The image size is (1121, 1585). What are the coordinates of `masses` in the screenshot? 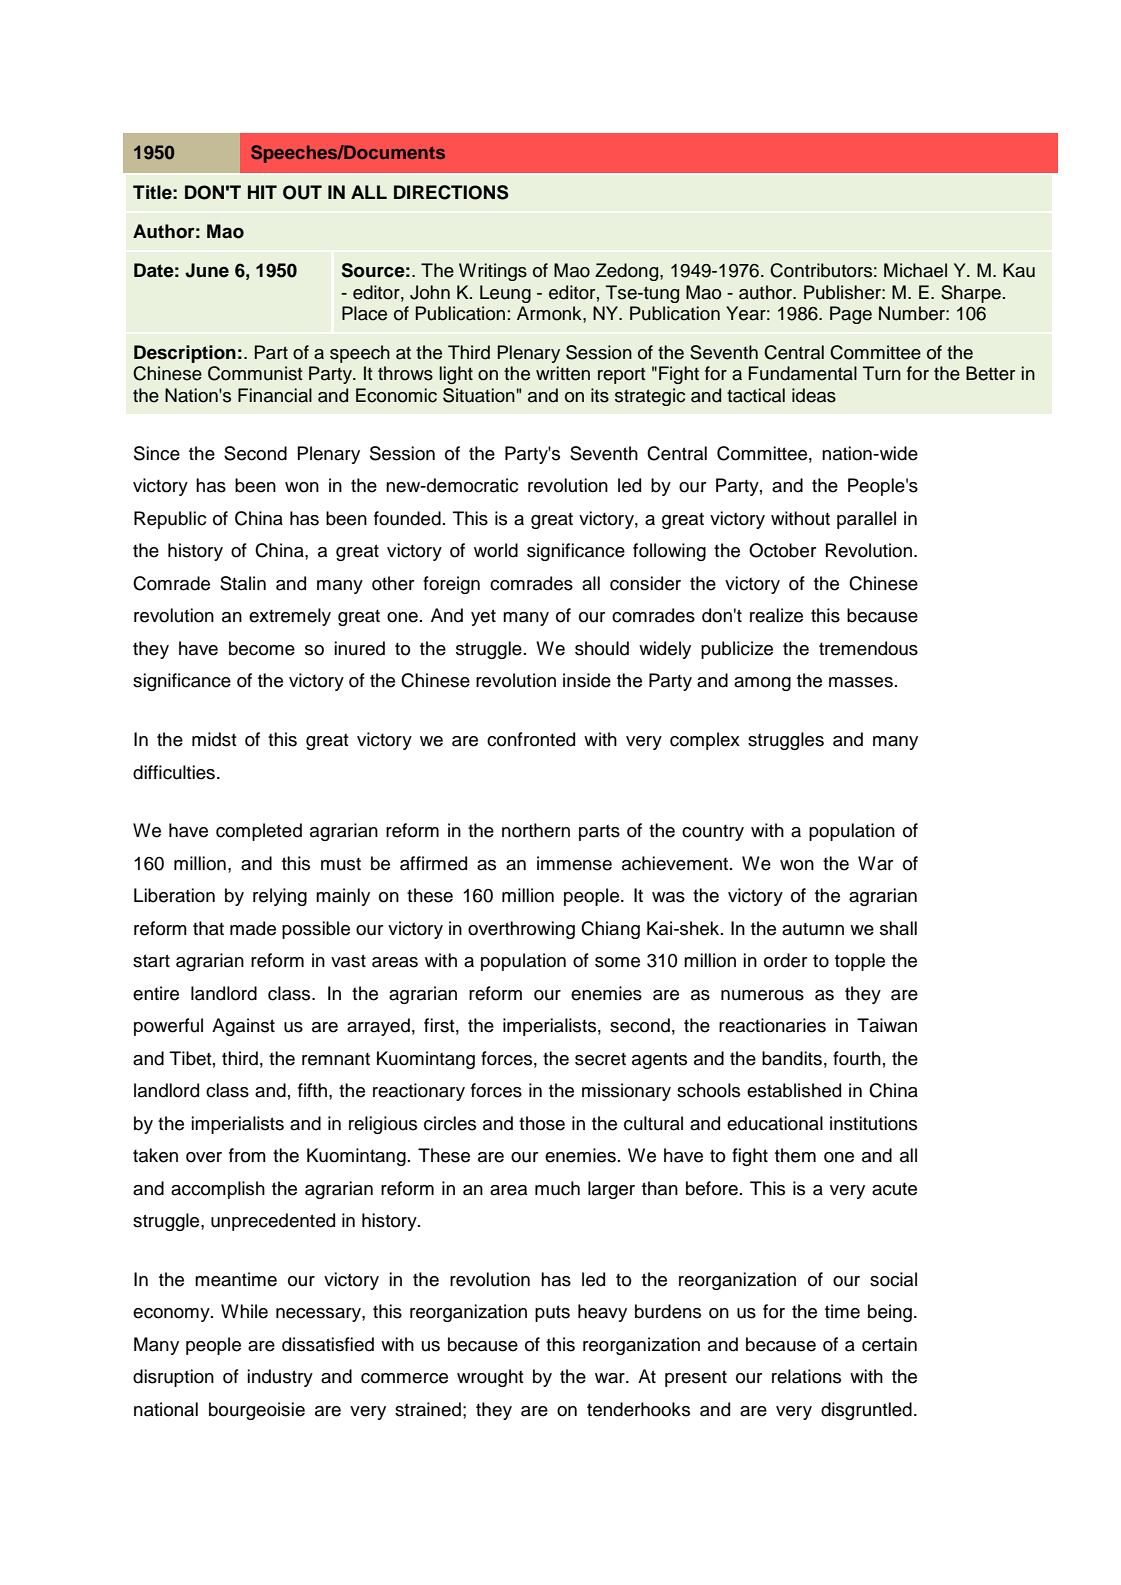 It's located at (861, 682).
